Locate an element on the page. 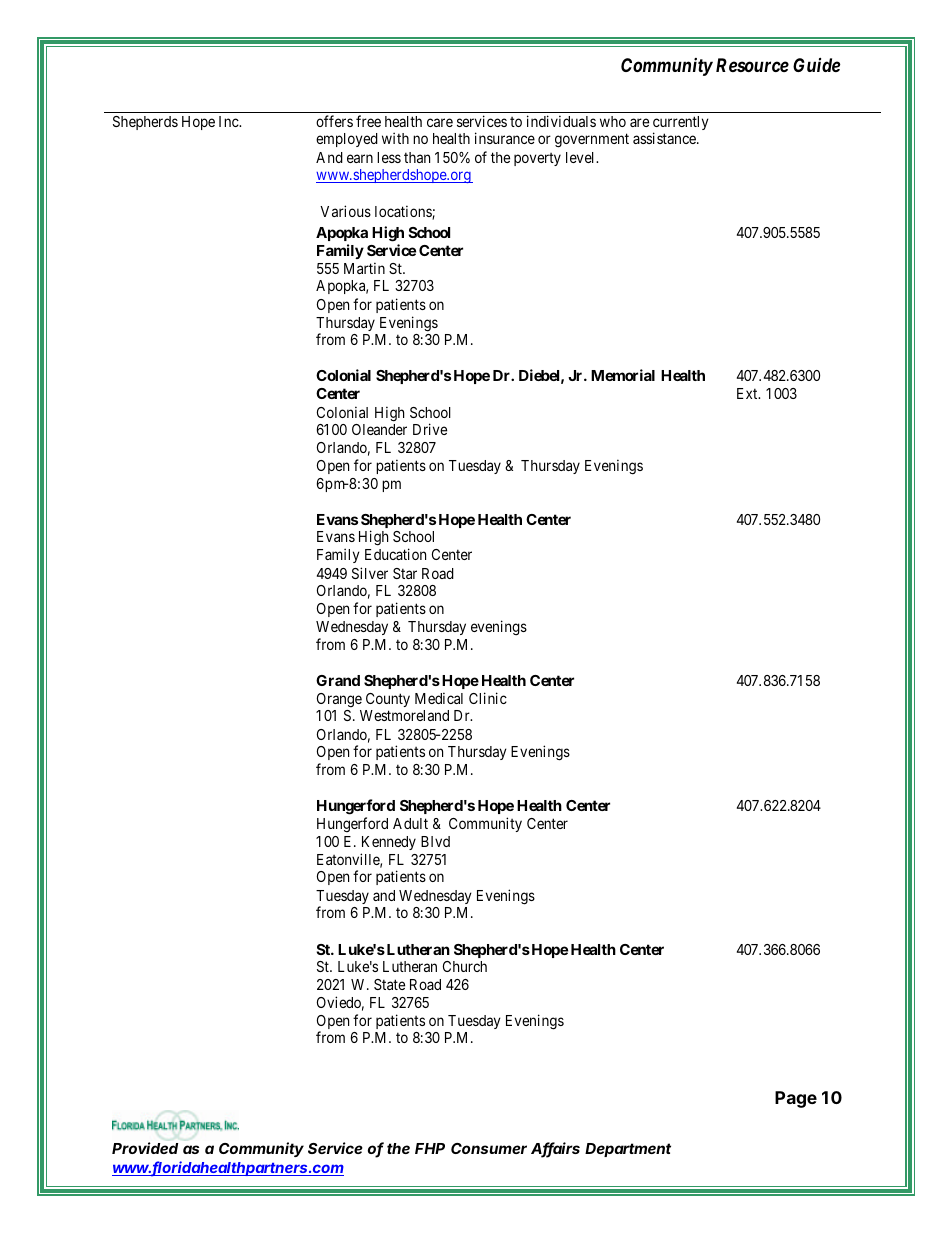  Consumer is located at coordinates (489, 1148).
